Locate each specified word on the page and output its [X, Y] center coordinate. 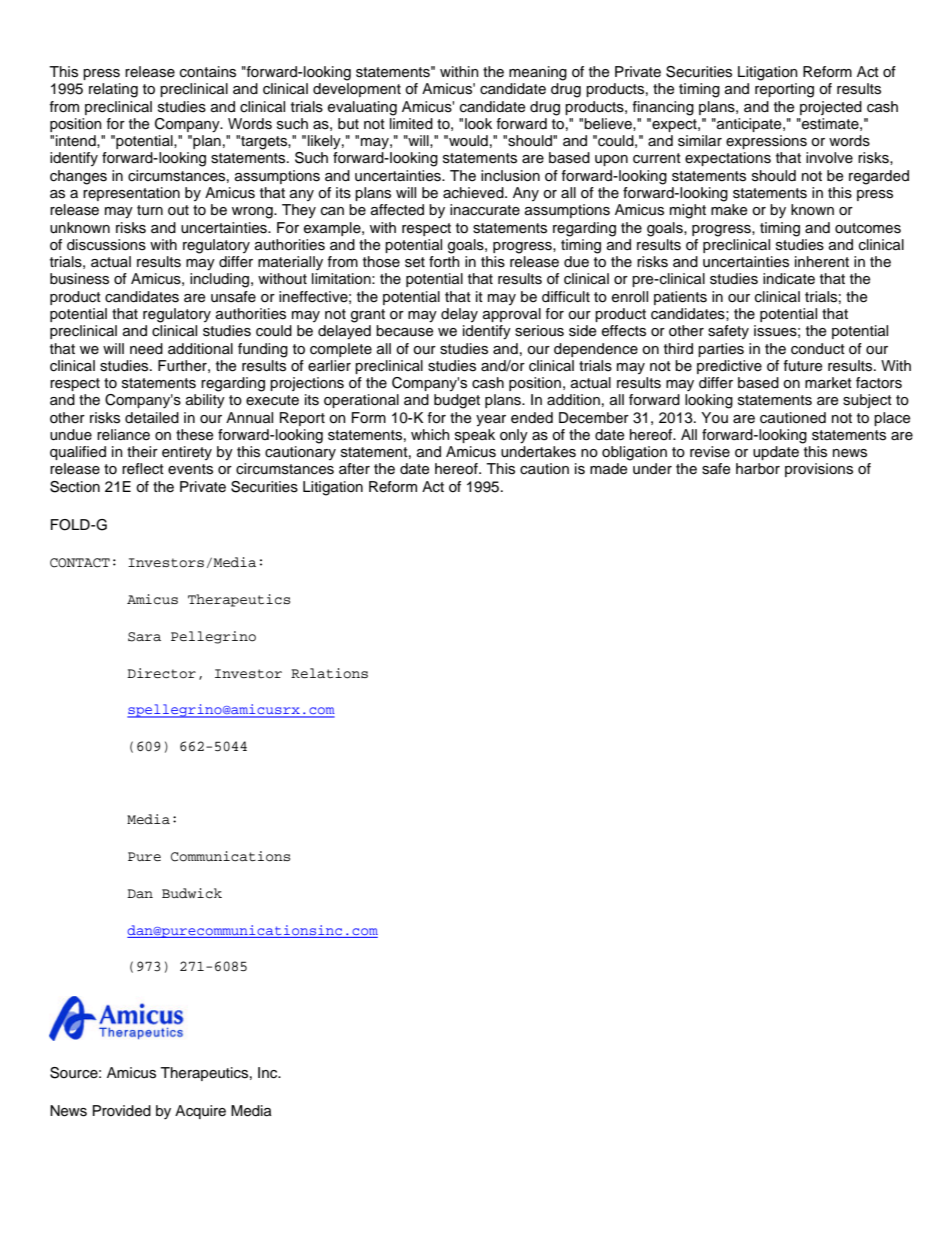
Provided [122, 1111]
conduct [818, 349]
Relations [329, 673]
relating [113, 90]
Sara [144, 637]
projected [831, 108]
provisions [819, 470]
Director [161, 673]
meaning [538, 73]
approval [512, 315]
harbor [758, 468]
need [146, 349]
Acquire [200, 1112]
